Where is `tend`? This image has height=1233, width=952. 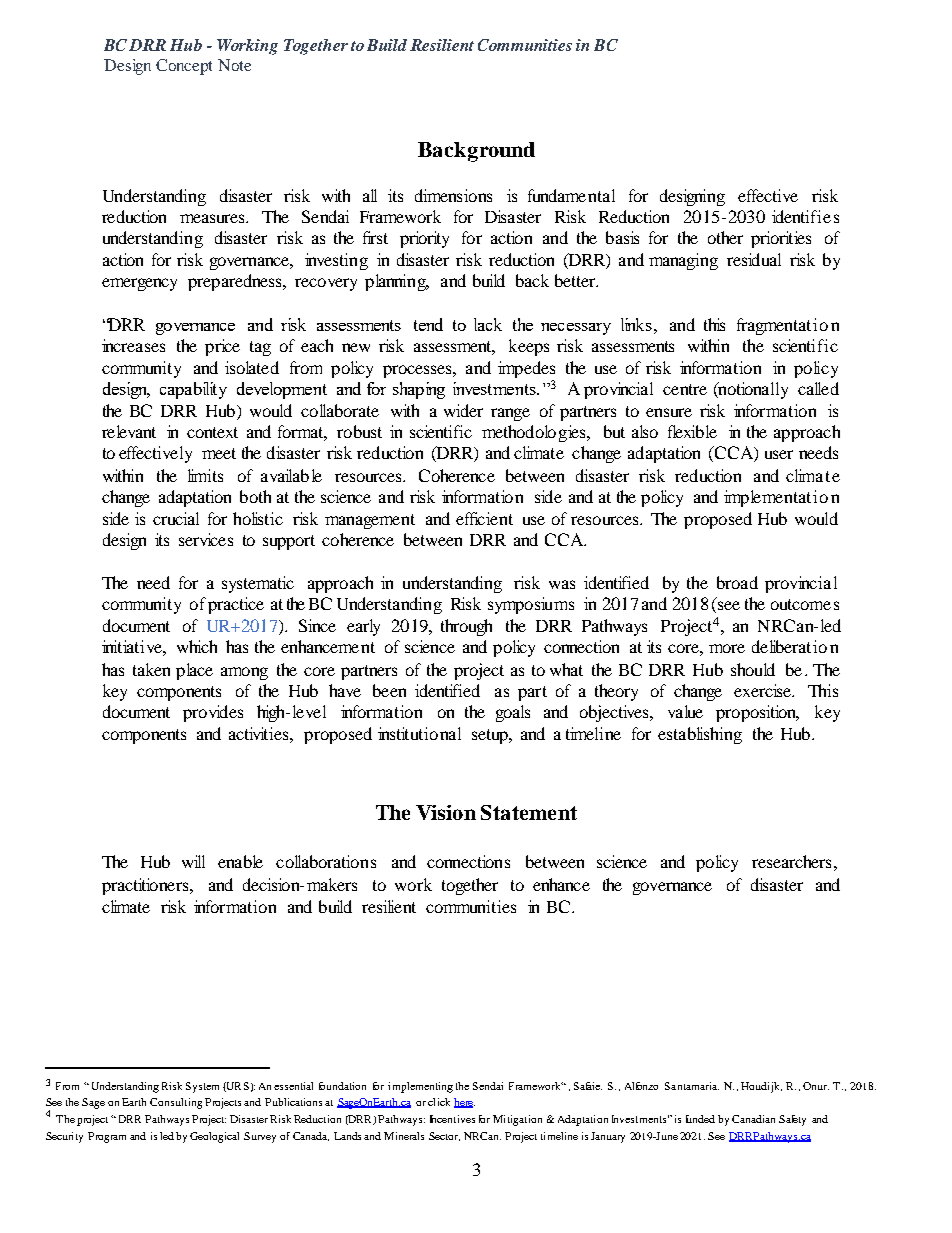 tend is located at coordinates (428, 324).
